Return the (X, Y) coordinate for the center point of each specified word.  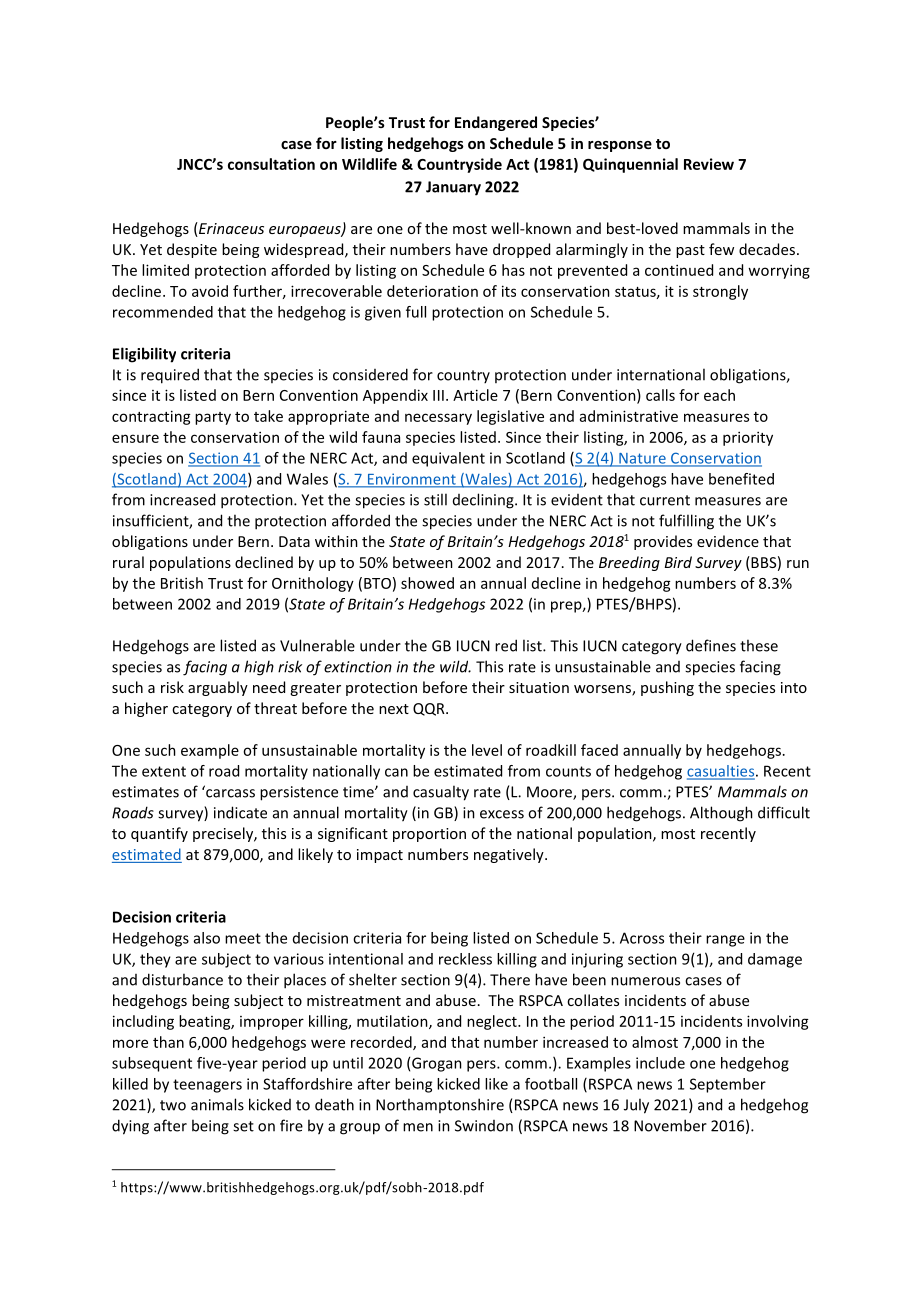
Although (721, 814)
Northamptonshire (440, 1105)
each (719, 395)
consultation (271, 164)
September (728, 1085)
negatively (510, 855)
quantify (159, 834)
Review (709, 164)
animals (217, 1104)
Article (475, 395)
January (453, 188)
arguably (218, 688)
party (213, 418)
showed (427, 583)
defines (711, 645)
